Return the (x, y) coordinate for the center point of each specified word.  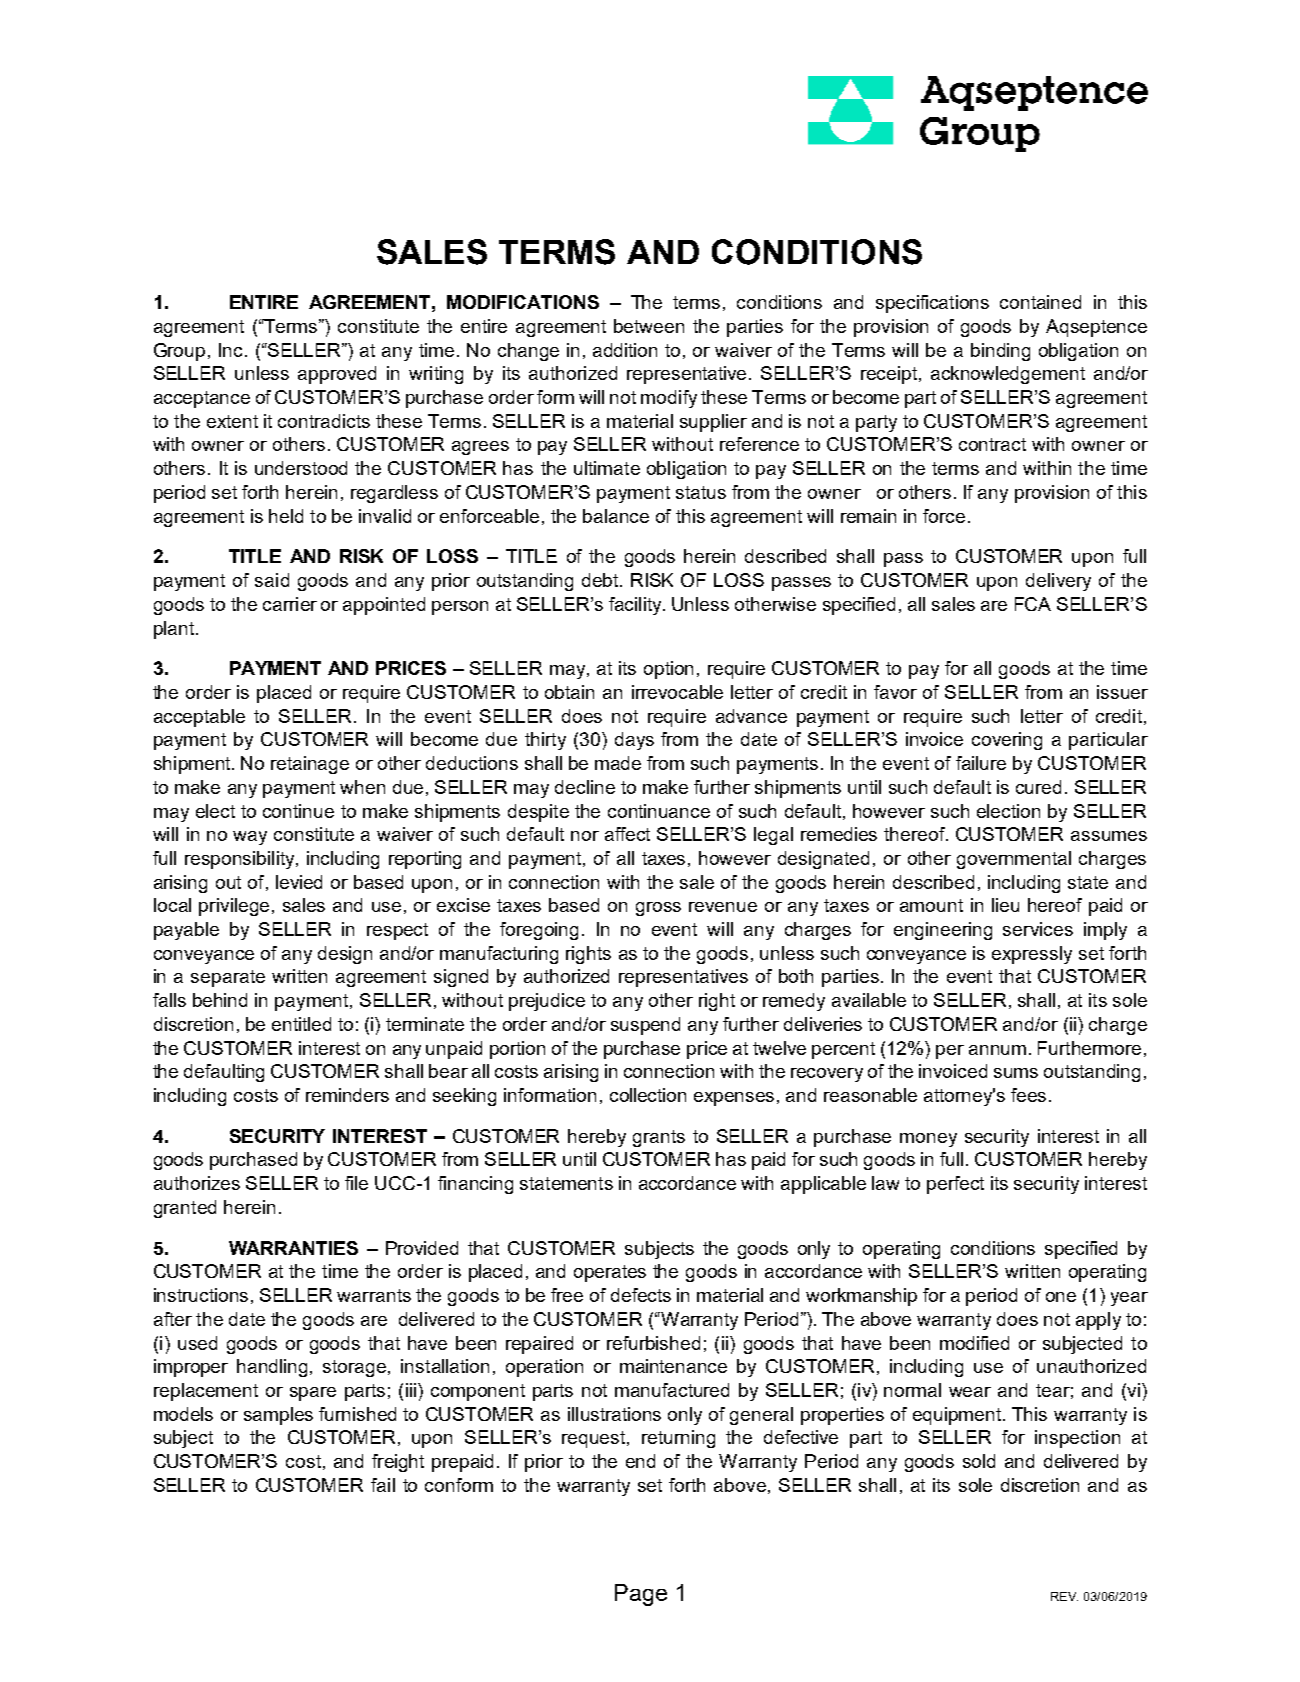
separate (228, 978)
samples (278, 1416)
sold (979, 1461)
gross (658, 909)
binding (1000, 352)
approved (337, 375)
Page (641, 1595)
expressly (1032, 955)
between (649, 326)
